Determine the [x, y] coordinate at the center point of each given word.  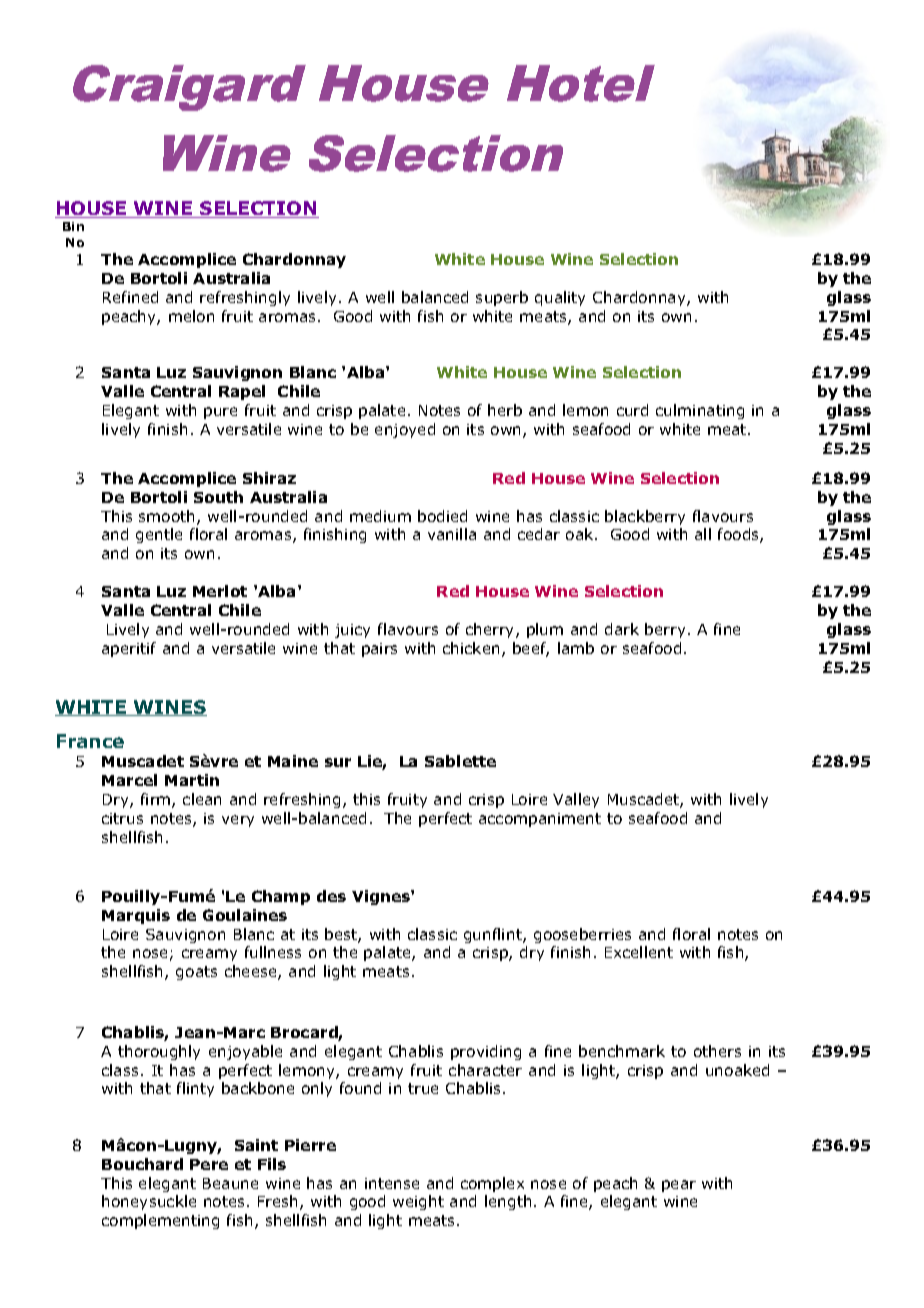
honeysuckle [149, 1202]
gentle [159, 535]
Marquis [136, 916]
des [331, 896]
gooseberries [582, 935]
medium [380, 516]
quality [560, 298]
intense [392, 1183]
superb [502, 298]
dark [622, 629]
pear [679, 1186]
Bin [73, 226]
